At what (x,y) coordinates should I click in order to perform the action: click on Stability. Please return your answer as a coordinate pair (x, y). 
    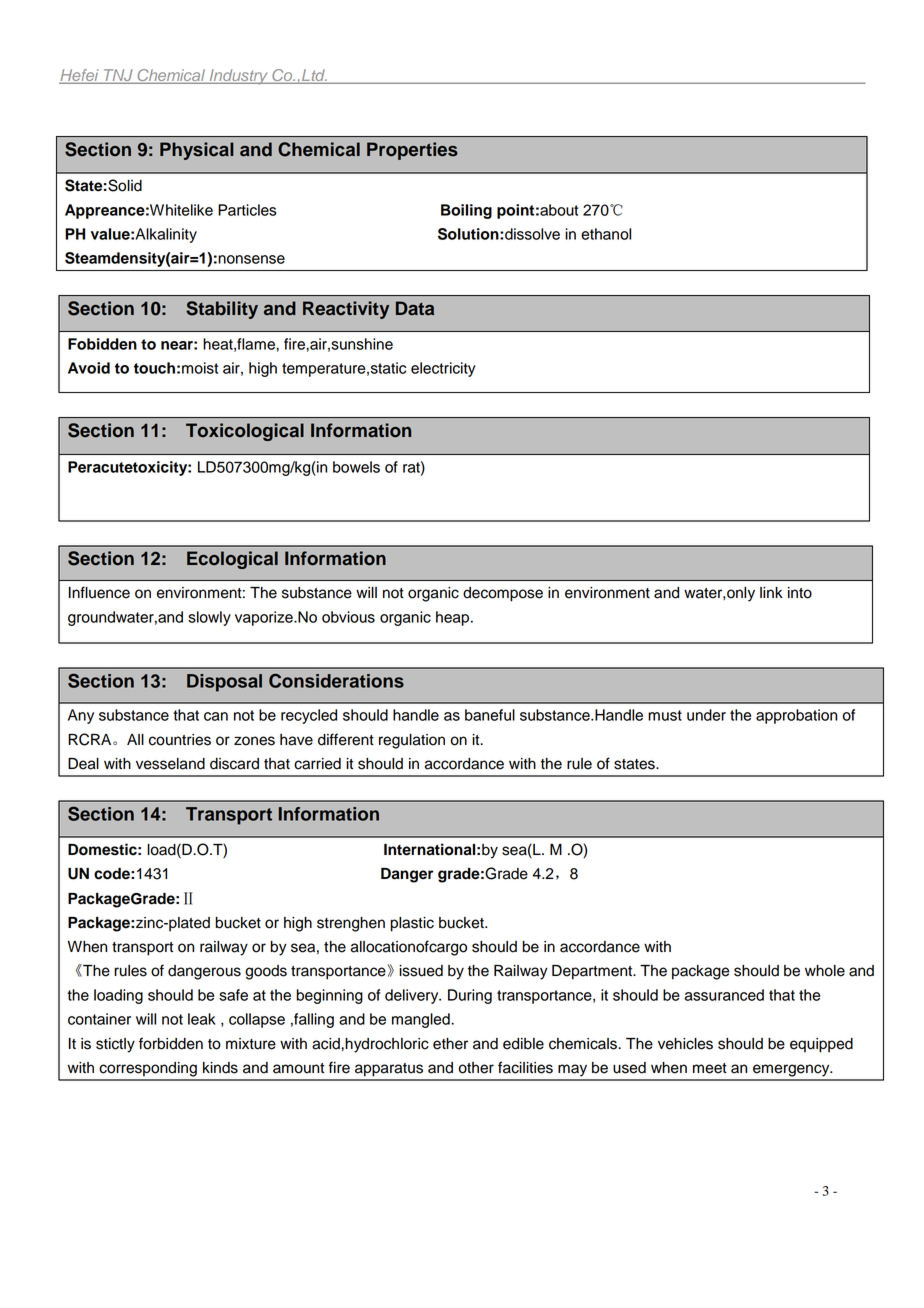
    Looking at the image, I should click on (222, 310).
